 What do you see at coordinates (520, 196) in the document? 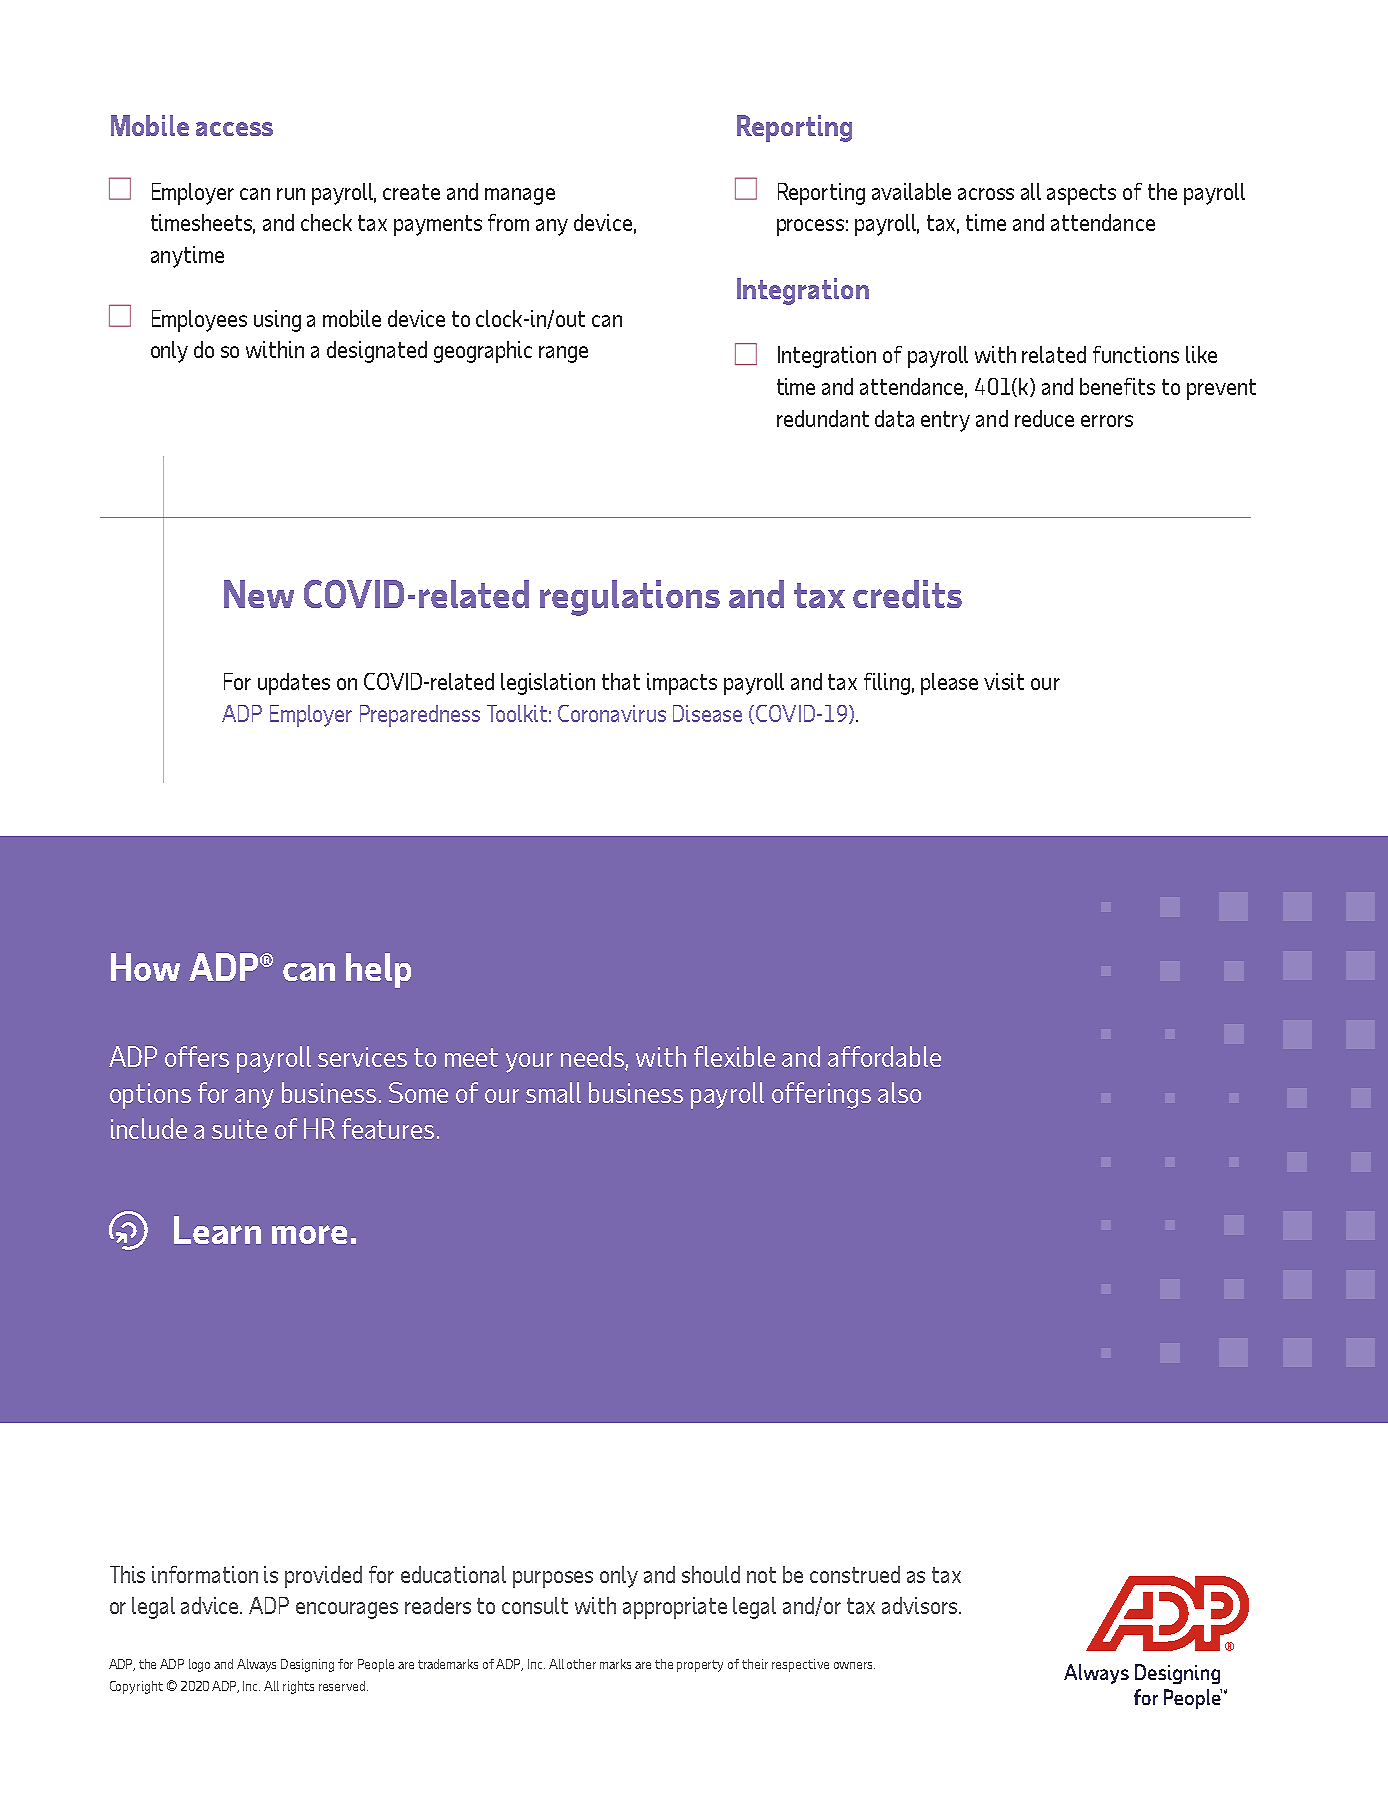
I see `manage` at bounding box center [520, 196].
